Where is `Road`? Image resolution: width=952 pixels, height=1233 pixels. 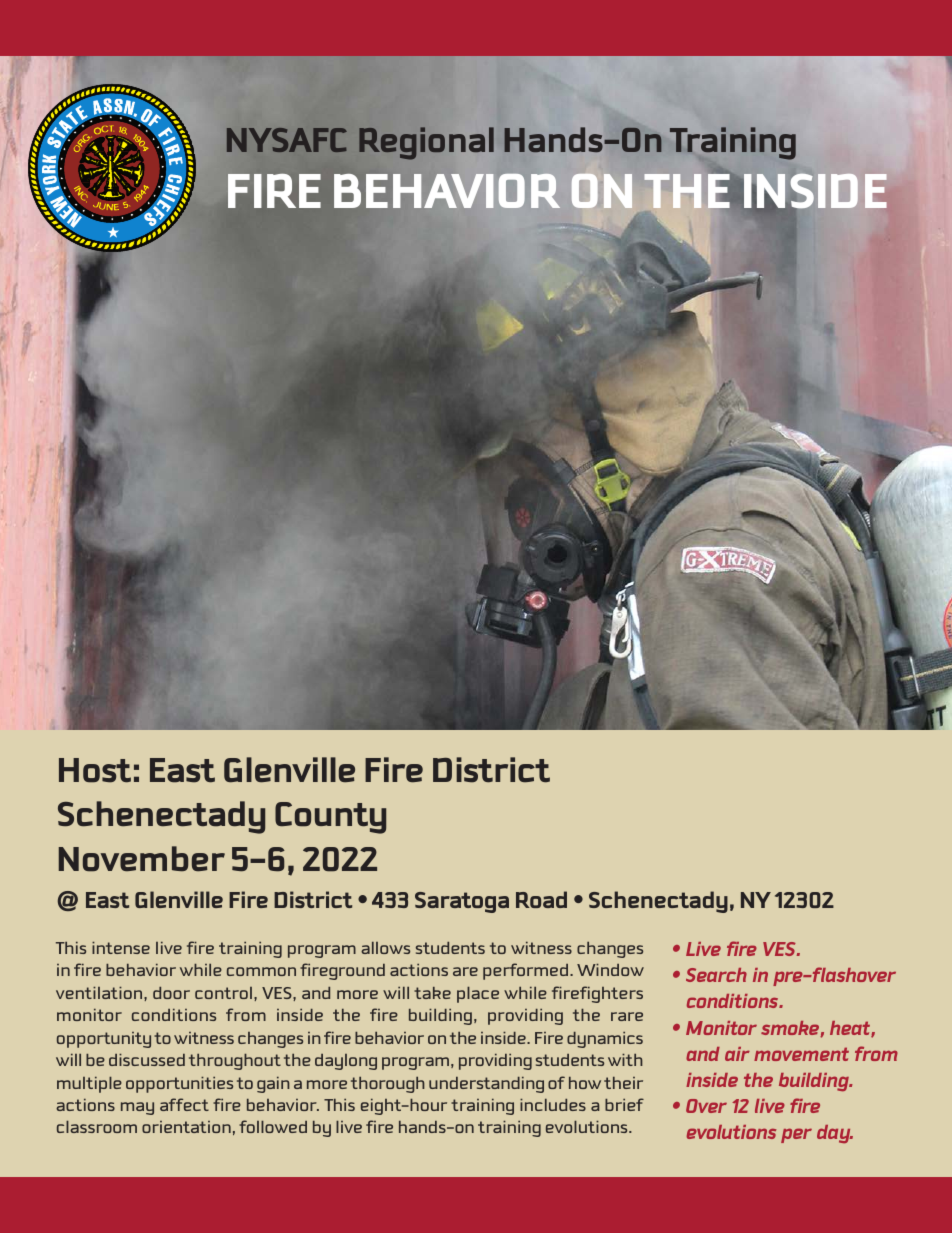
Road is located at coordinates (541, 899).
